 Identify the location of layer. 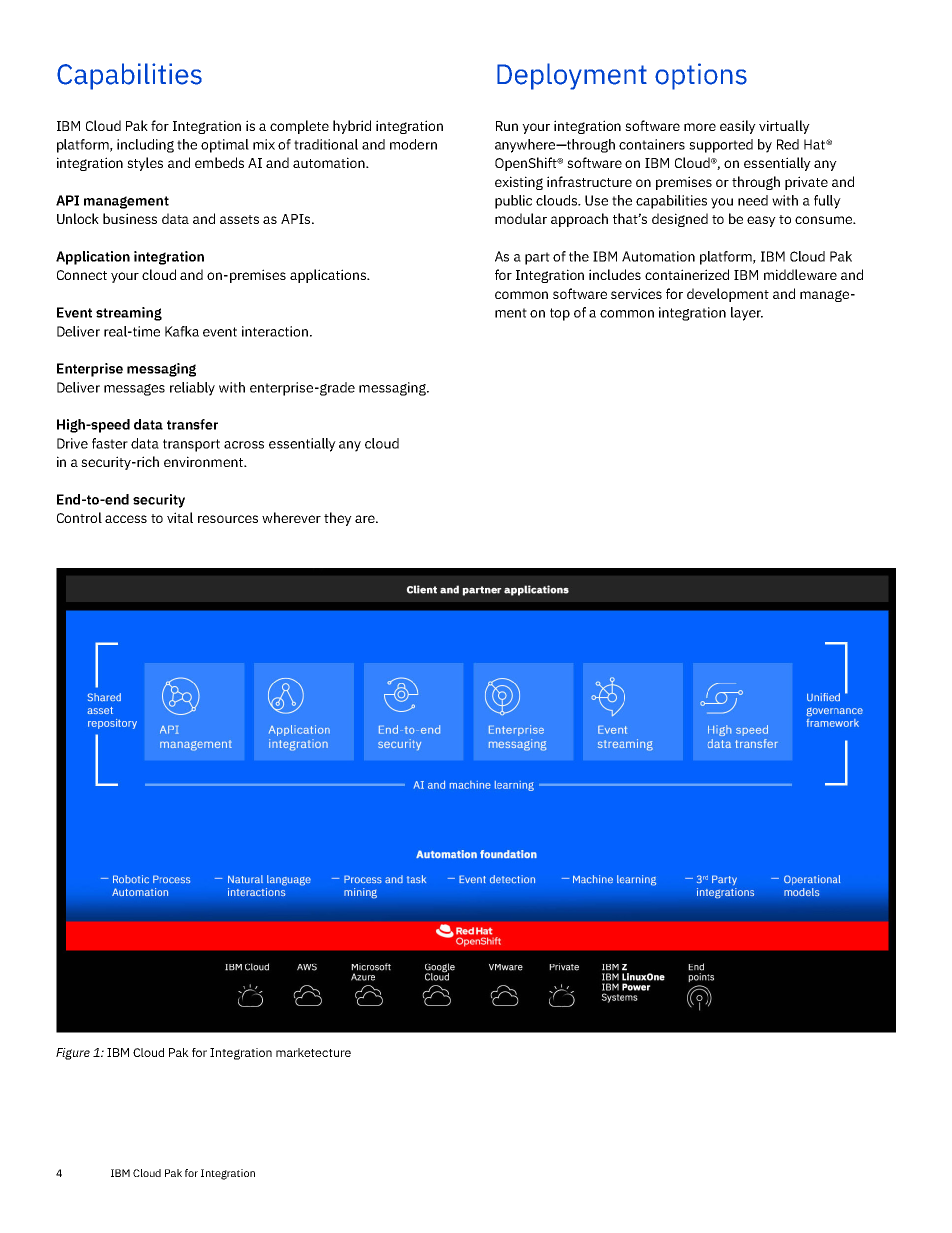
(747, 314).
